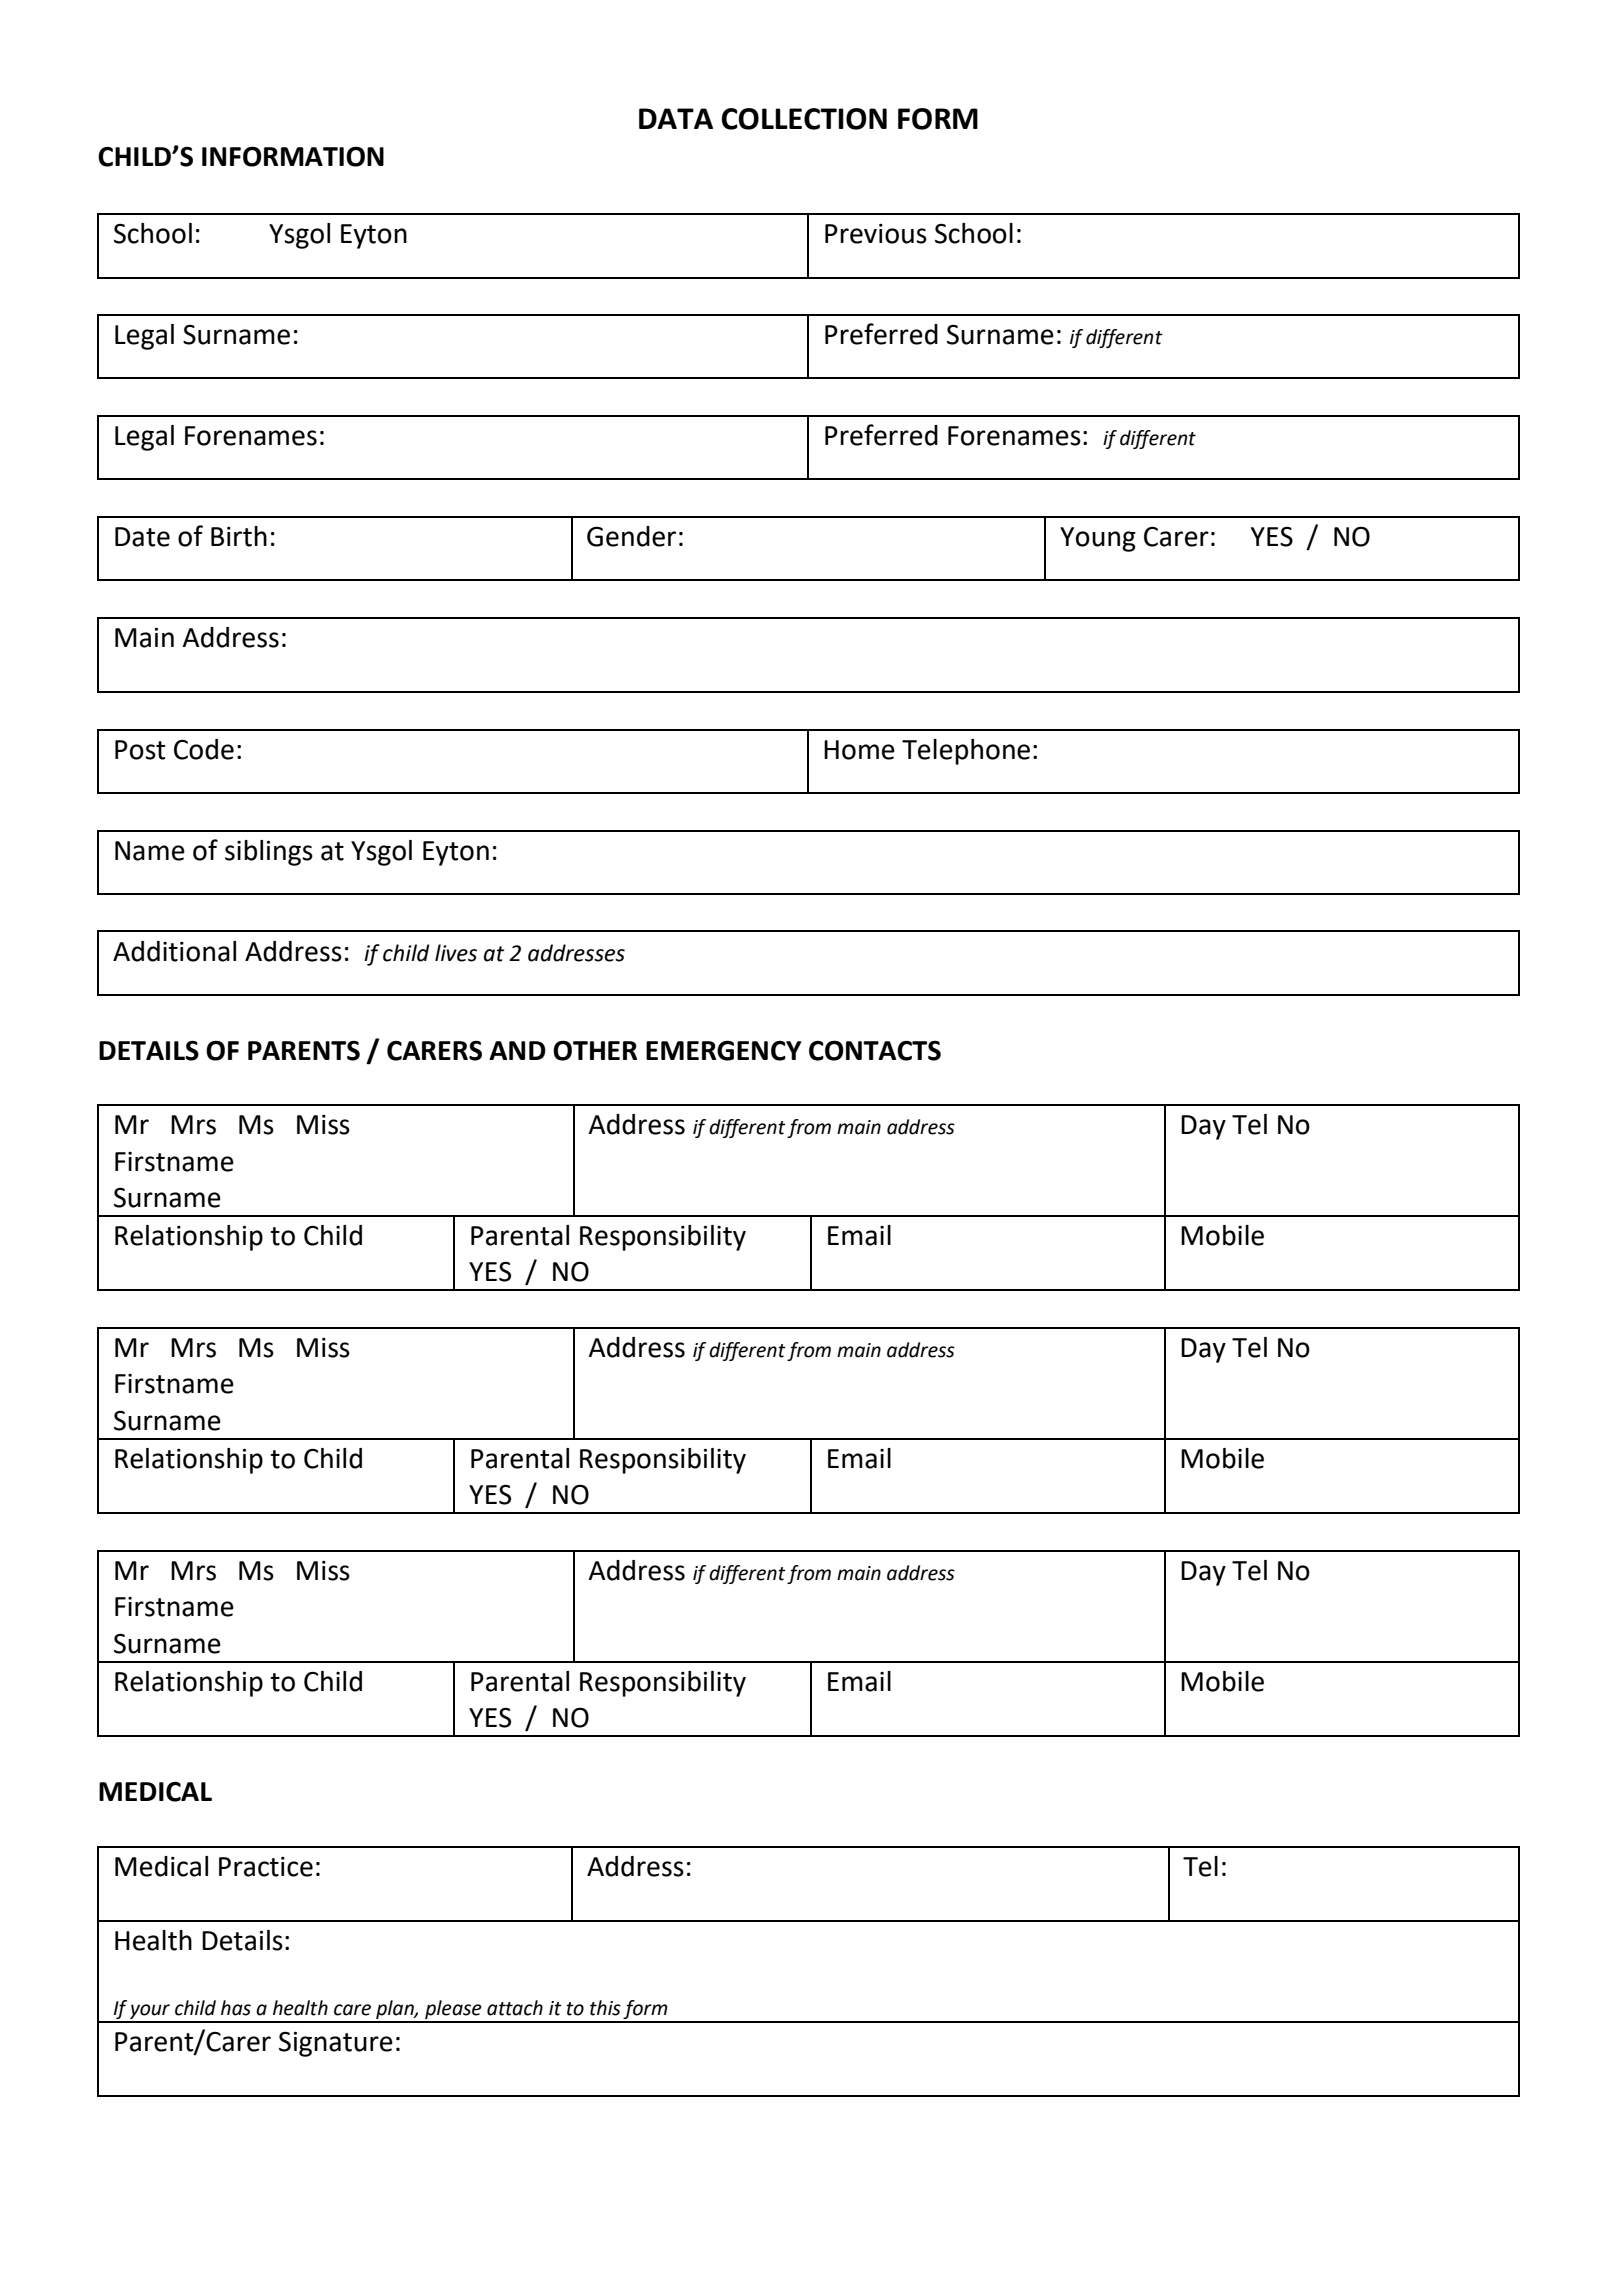 This screenshot has height=2286, width=1617. Describe the element at coordinates (876, 234) in the screenshot. I see `Previous` at that location.
